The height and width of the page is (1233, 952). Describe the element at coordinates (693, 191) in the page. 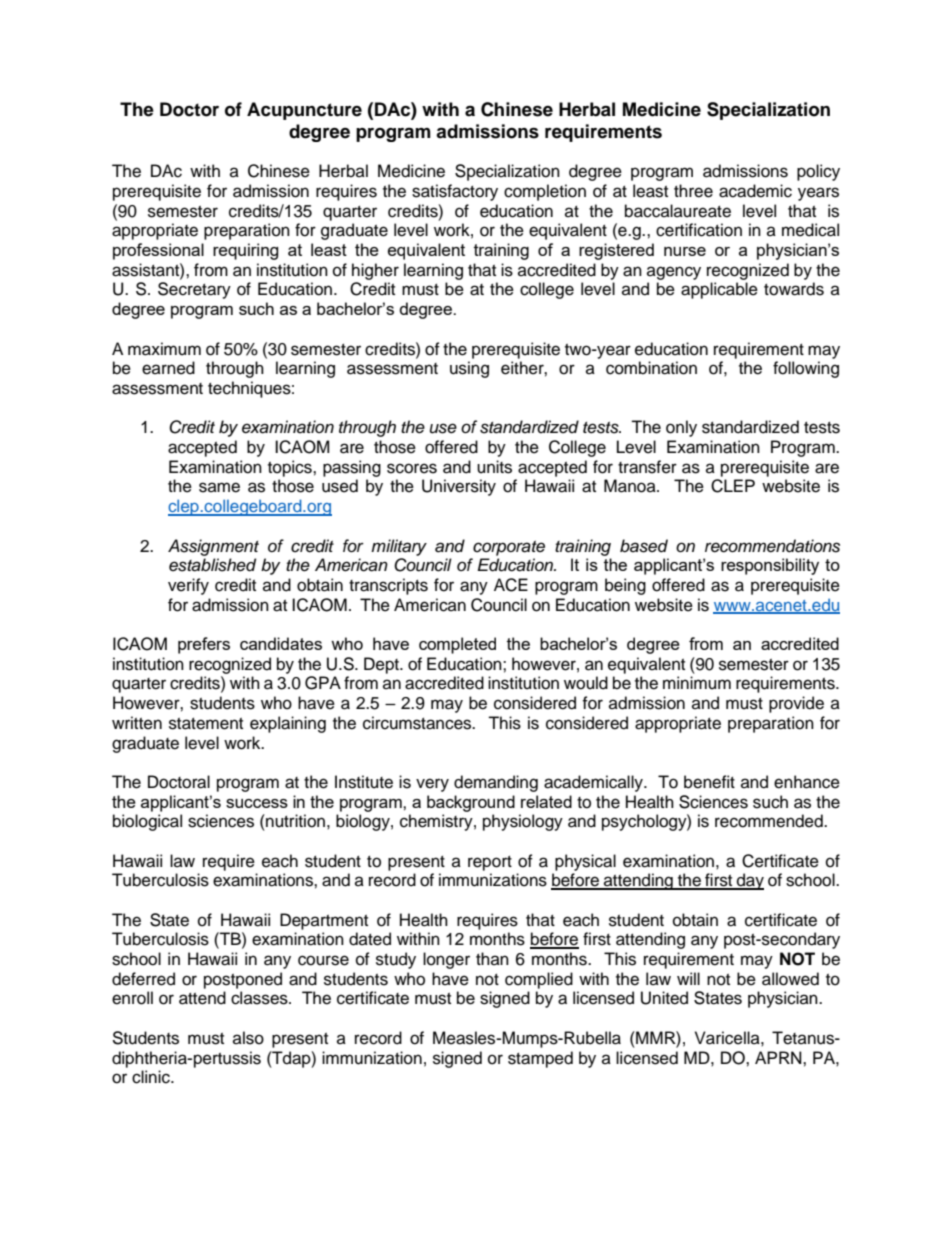

I see `three` at that location.
